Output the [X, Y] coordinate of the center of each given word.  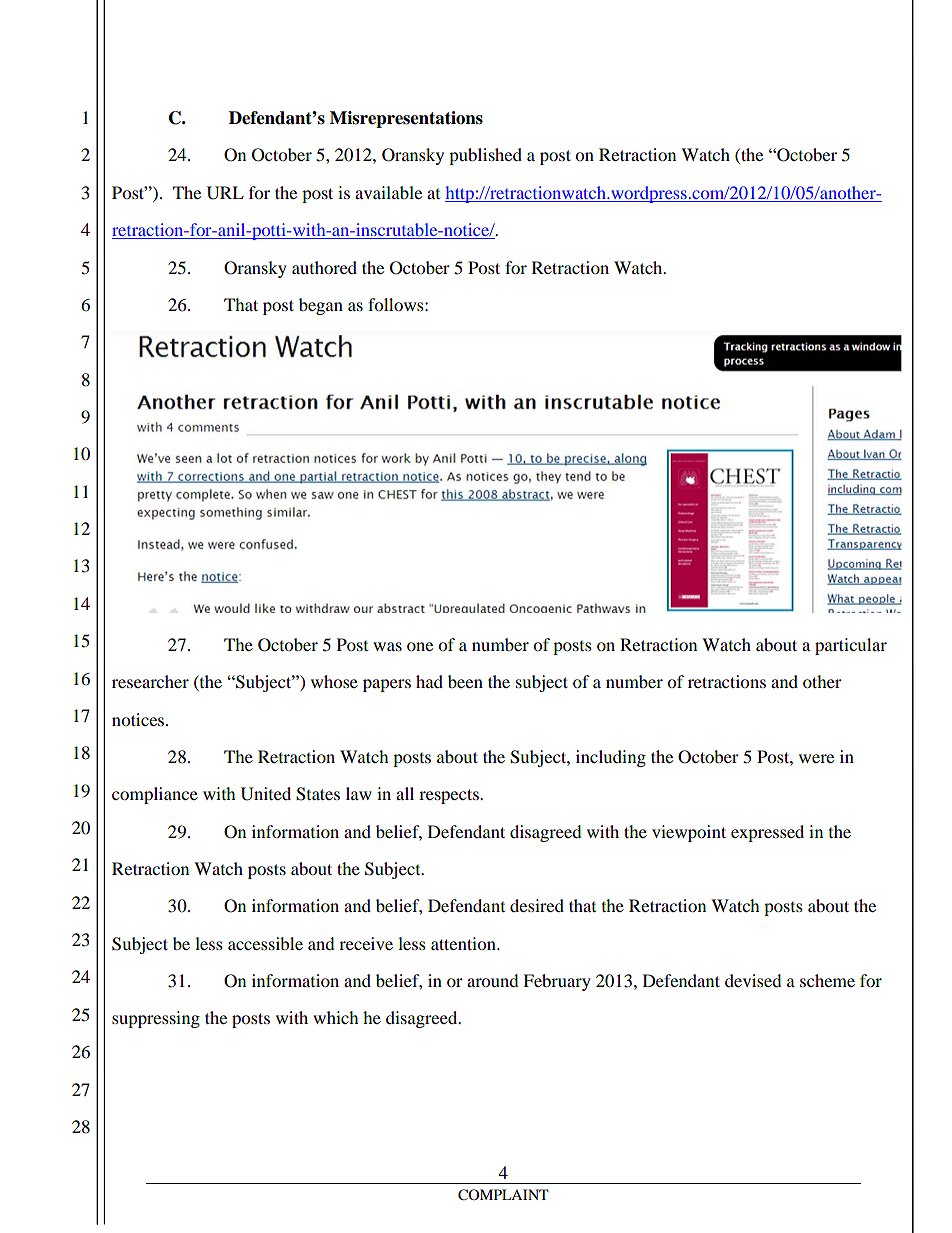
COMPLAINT [503, 1195]
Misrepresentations [406, 119]
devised [753, 980]
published [485, 156]
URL [225, 193]
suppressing [156, 1019]
